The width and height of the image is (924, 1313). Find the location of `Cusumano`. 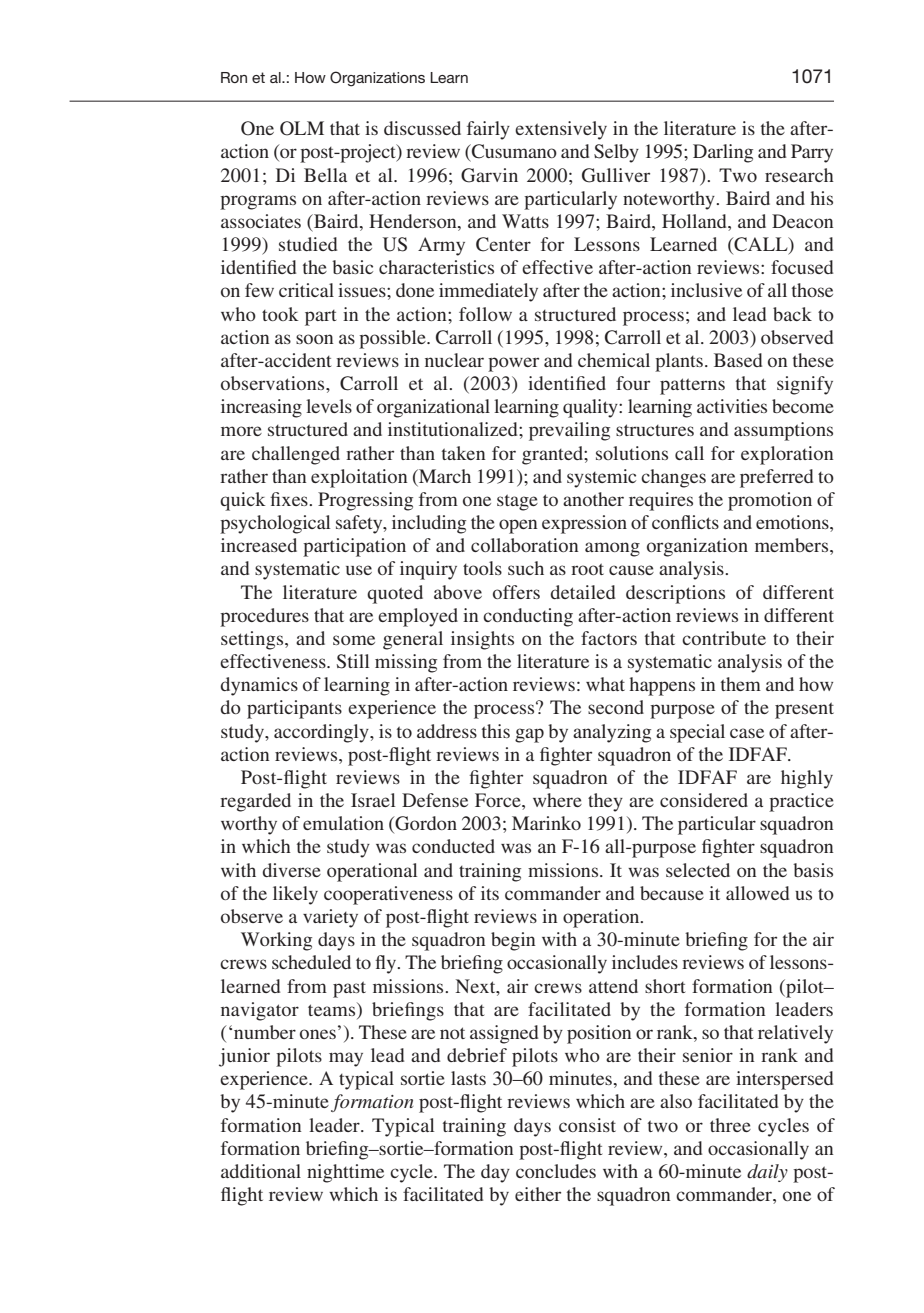

Cusumano is located at coordinates (513, 152).
